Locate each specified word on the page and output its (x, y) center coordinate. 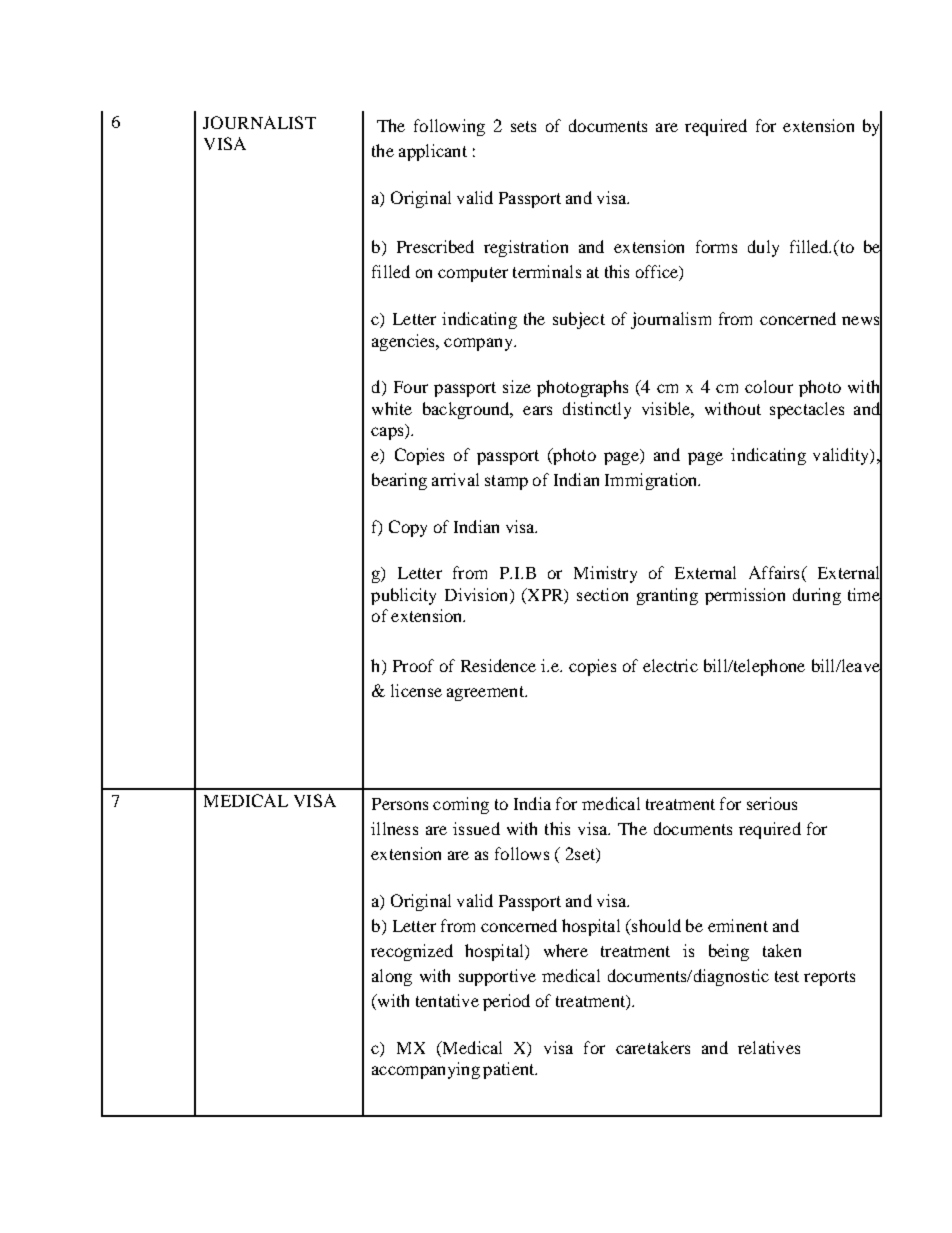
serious (772, 803)
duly (763, 248)
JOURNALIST (259, 122)
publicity (403, 596)
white (392, 408)
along (392, 977)
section (602, 594)
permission (745, 596)
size (517, 386)
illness (394, 828)
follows (522, 853)
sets (523, 126)
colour (769, 386)
